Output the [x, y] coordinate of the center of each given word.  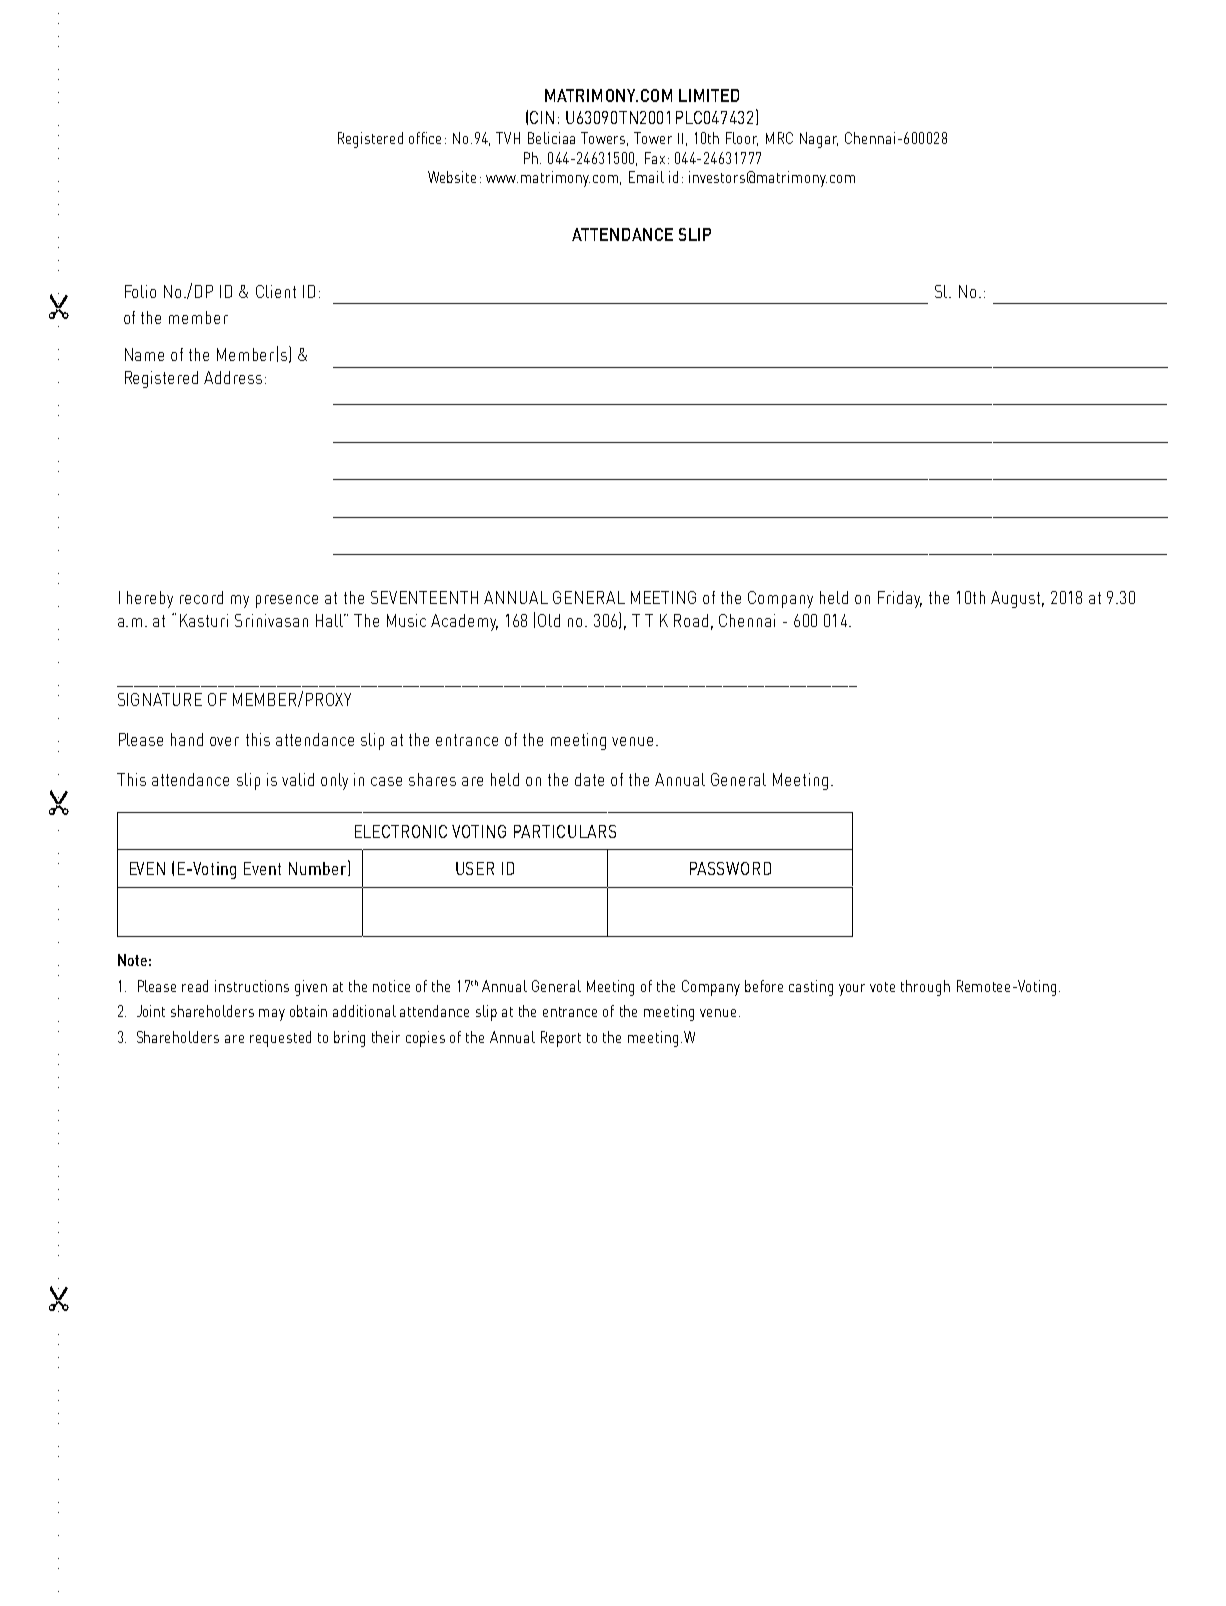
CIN [542, 117]
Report [561, 1039]
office [425, 138]
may [272, 1015]
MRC [779, 138]
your [852, 990]
